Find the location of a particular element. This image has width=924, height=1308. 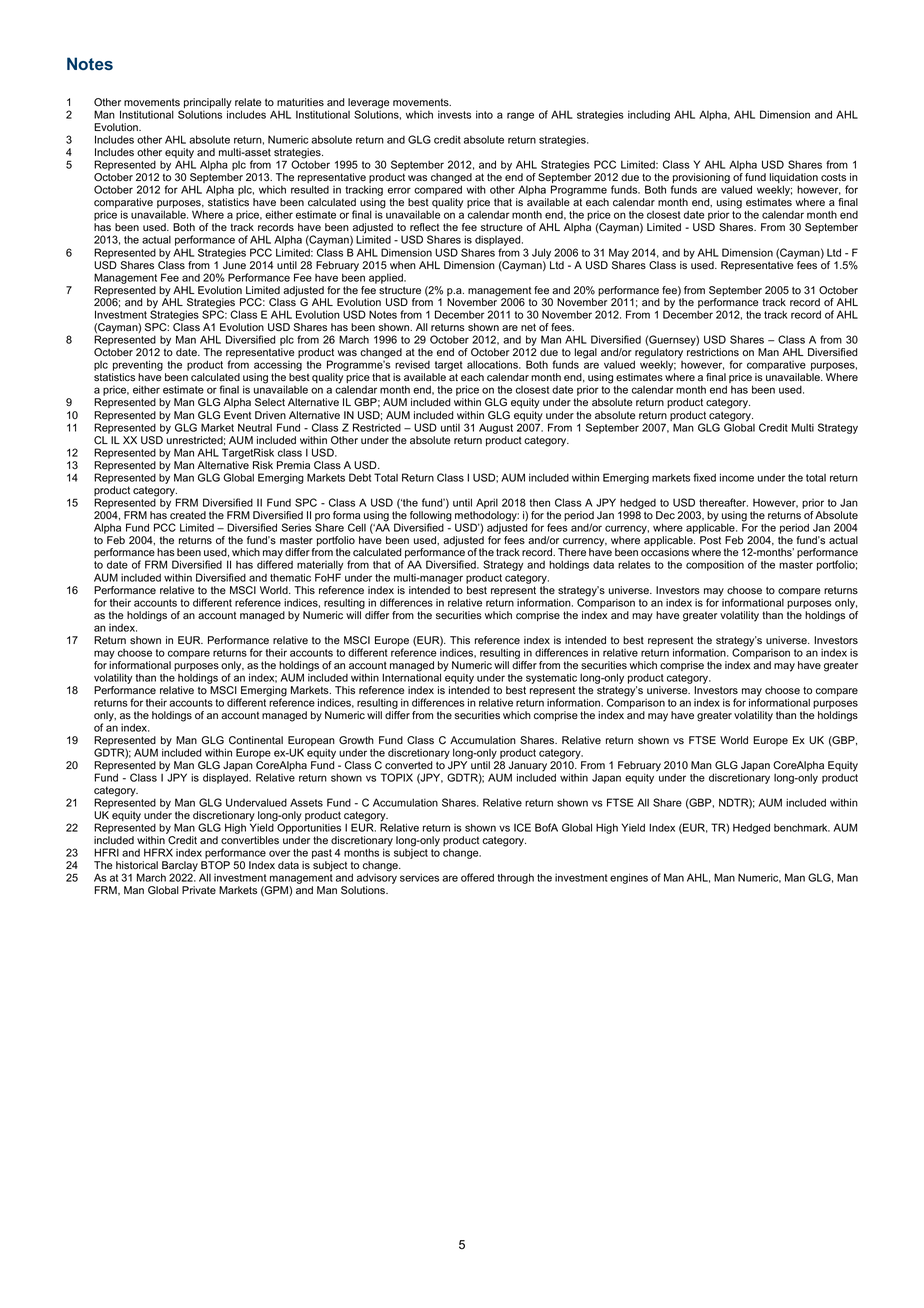

liquidation is located at coordinates (794, 179).
